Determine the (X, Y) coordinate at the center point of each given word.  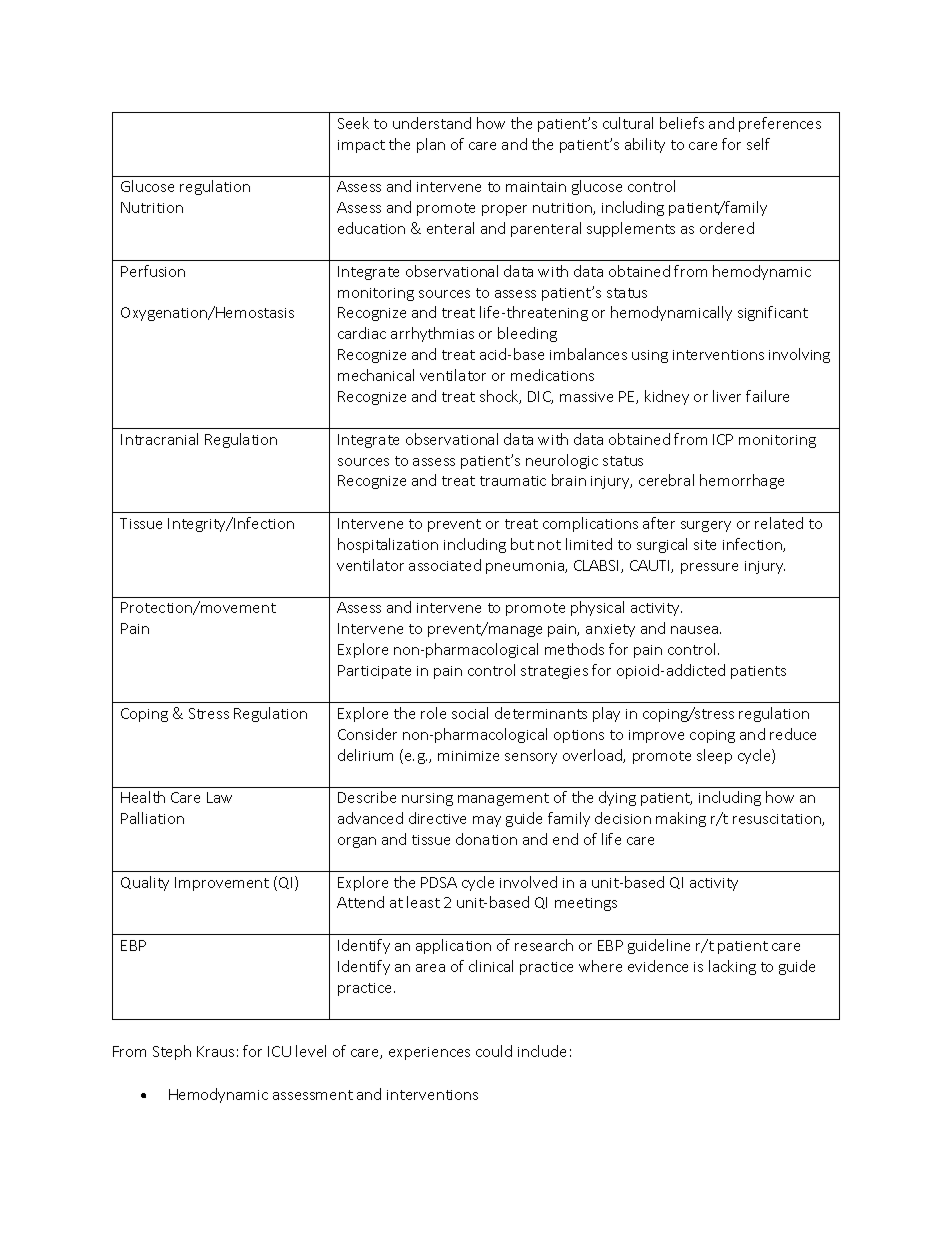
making (681, 819)
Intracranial (159, 439)
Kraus (215, 1051)
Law (219, 797)
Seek (353, 123)
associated (445, 565)
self (758, 144)
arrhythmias (432, 334)
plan (431, 145)
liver (727, 396)
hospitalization (388, 545)
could (494, 1051)
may (487, 821)
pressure (709, 568)
